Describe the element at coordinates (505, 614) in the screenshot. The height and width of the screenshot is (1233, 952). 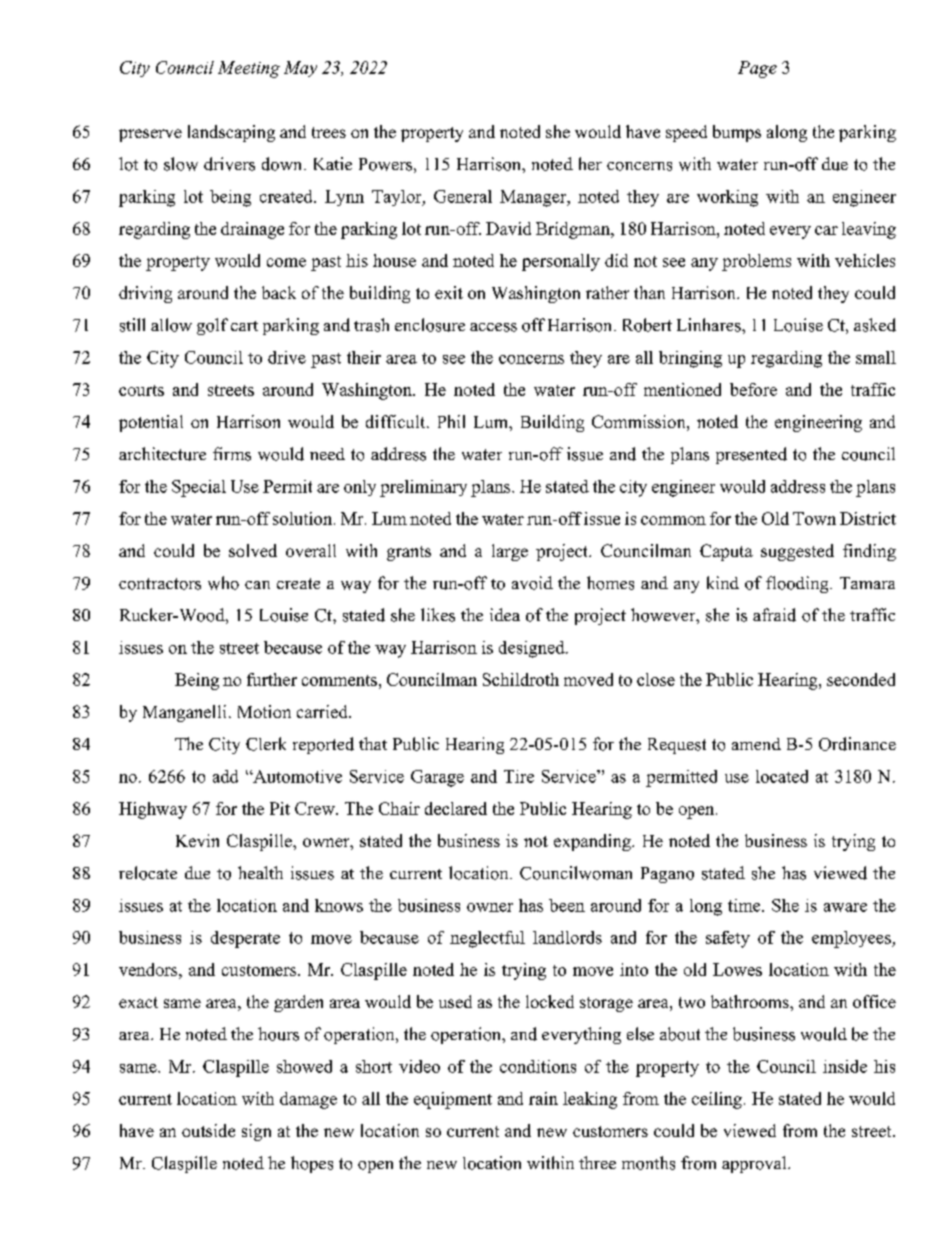
I see `idea` at that location.
